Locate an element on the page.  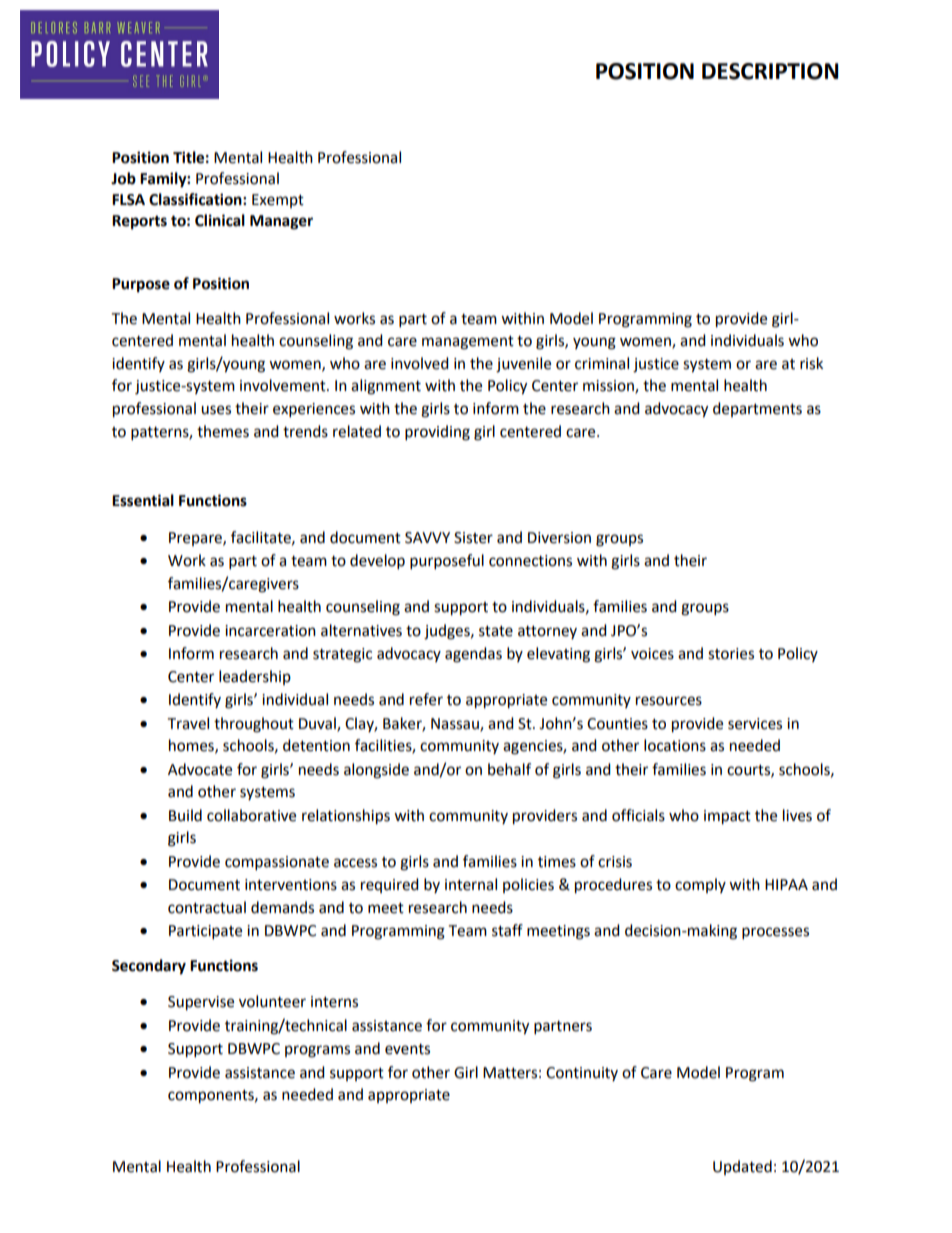
Exempt is located at coordinates (278, 201).
